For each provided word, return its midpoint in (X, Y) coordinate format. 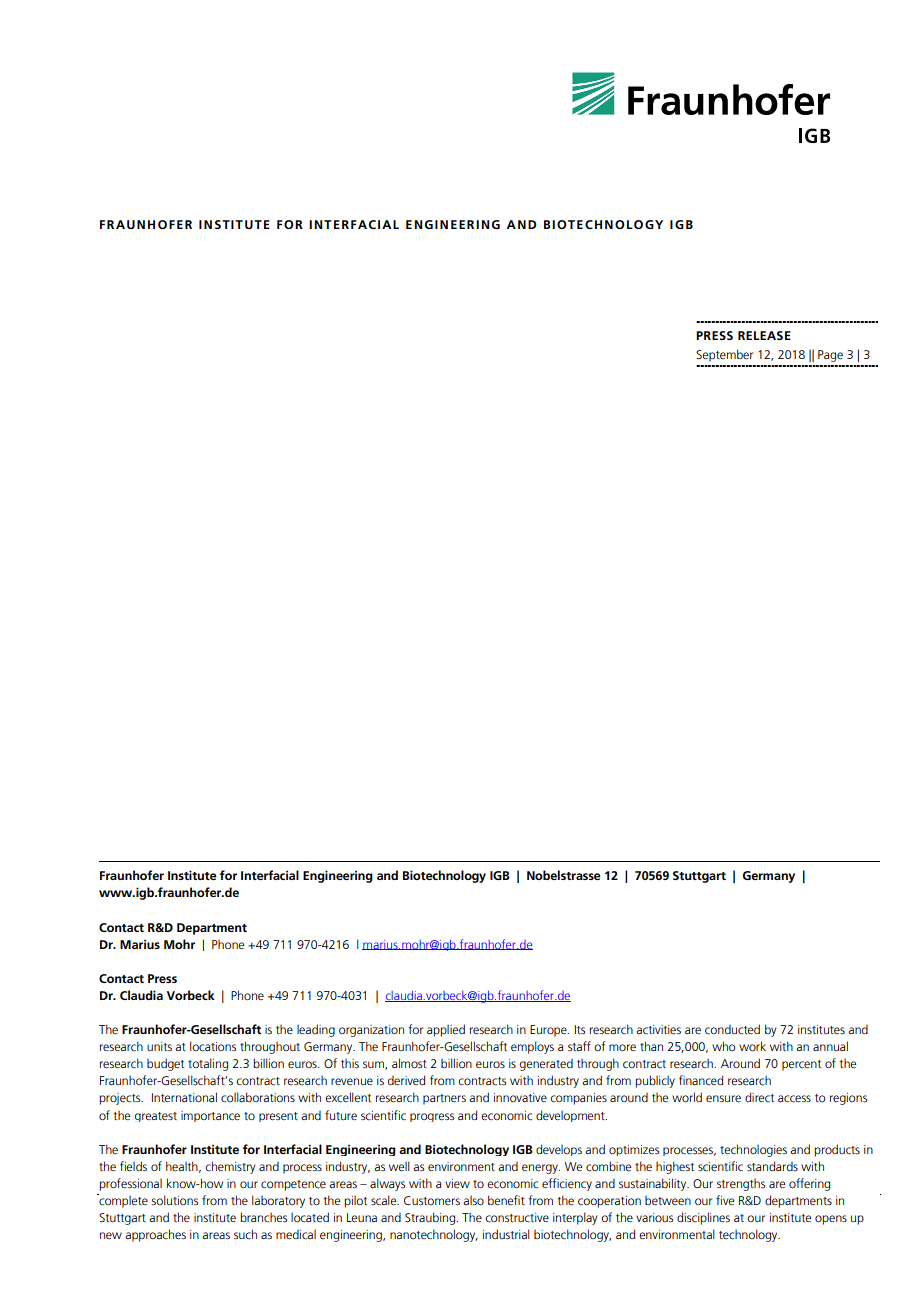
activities (658, 1030)
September (724, 355)
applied (446, 1030)
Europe (549, 1031)
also (473, 1200)
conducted (732, 1029)
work (752, 1046)
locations (213, 1046)
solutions (174, 1200)
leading (316, 1030)
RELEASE (764, 335)
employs (532, 1047)
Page (830, 356)
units (159, 1046)
